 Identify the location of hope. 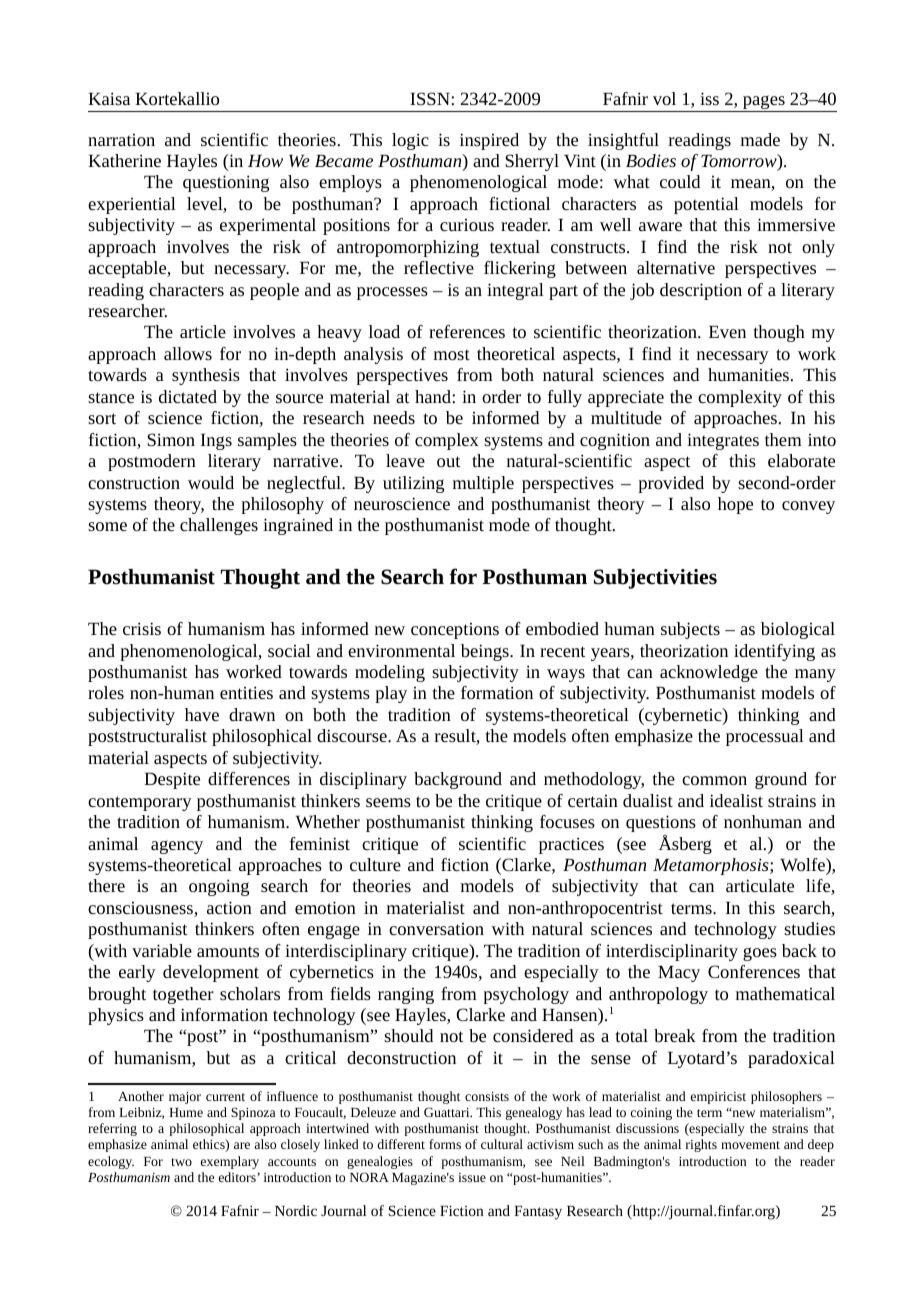
(735, 505).
